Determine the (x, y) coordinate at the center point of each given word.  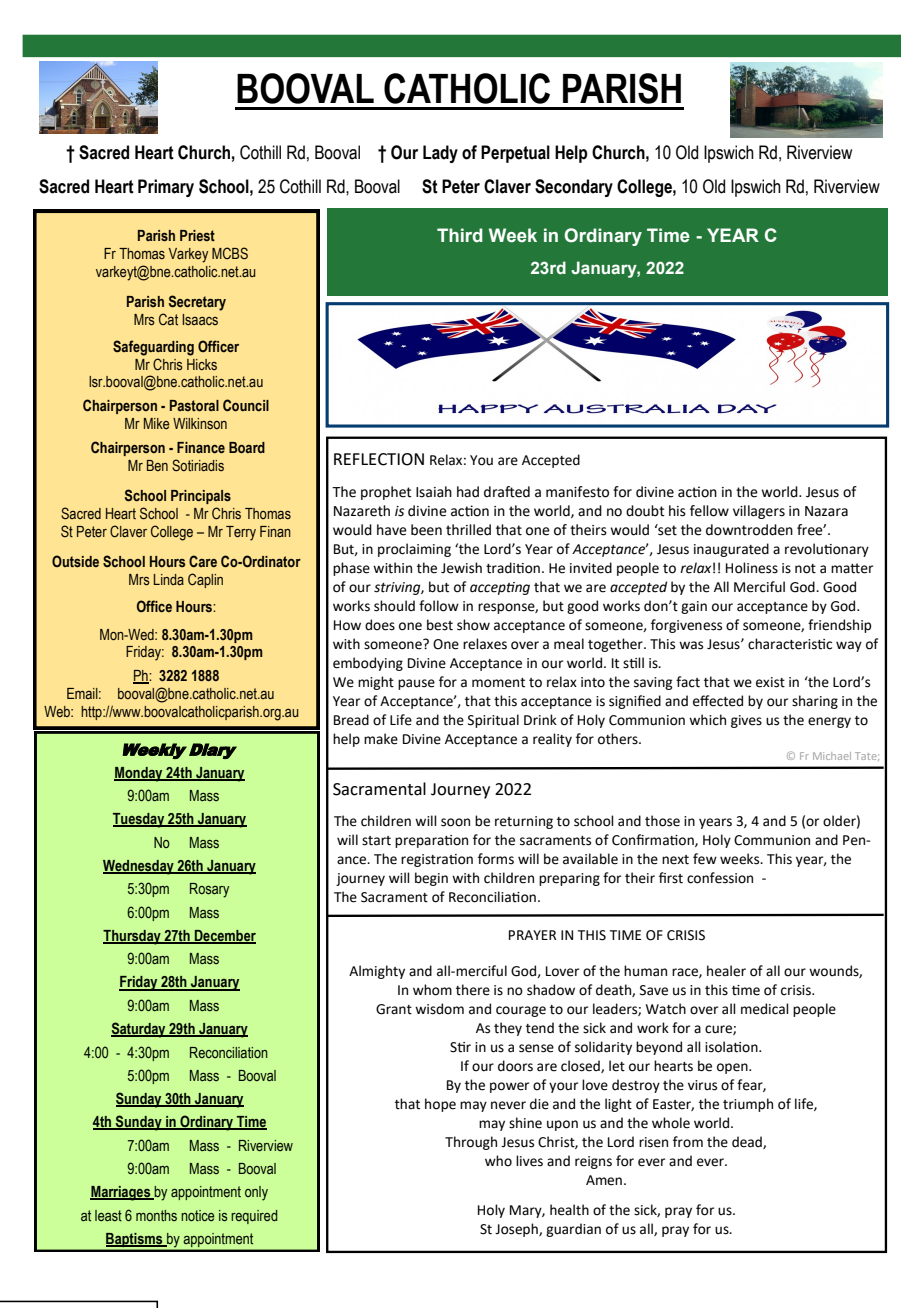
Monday (139, 774)
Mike (157, 423)
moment (498, 683)
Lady (440, 154)
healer (726, 971)
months (156, 1215)
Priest (197, 235)
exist (770, 682)
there (473, 990)
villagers (759, 512)
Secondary (574, 188)
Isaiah (434, 492)
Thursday (133, 937)
